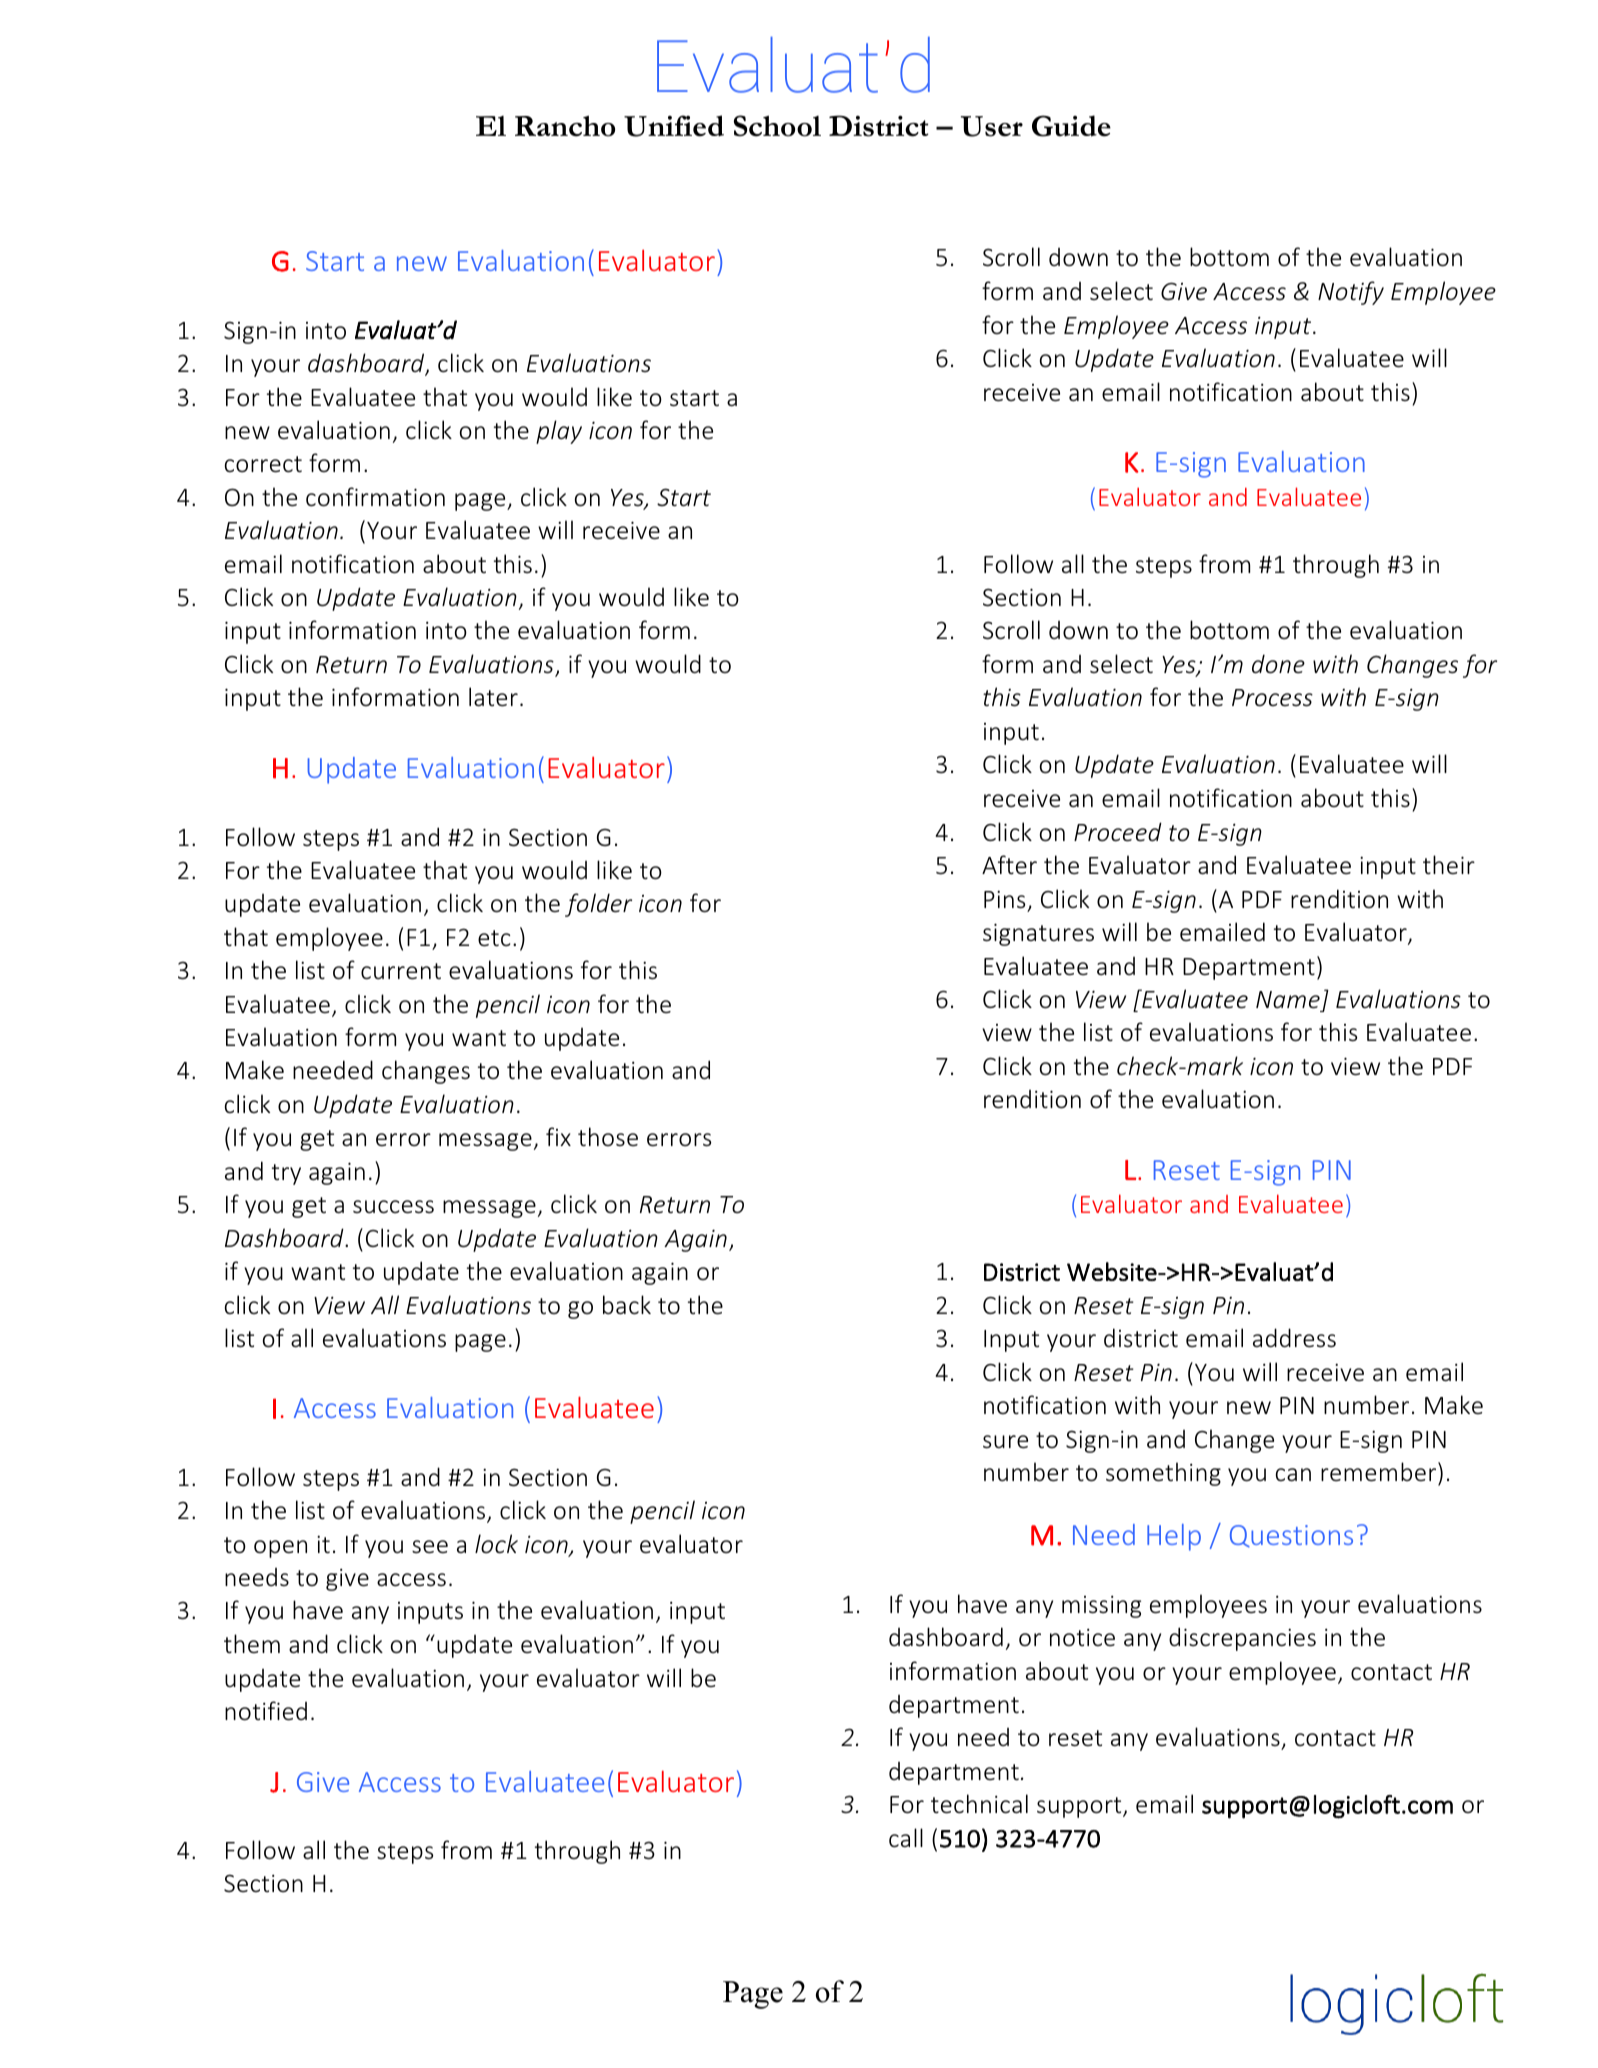 The width and height of the screenshot is (1598, 2068). I want to click on notified, so click(266, 1711).
